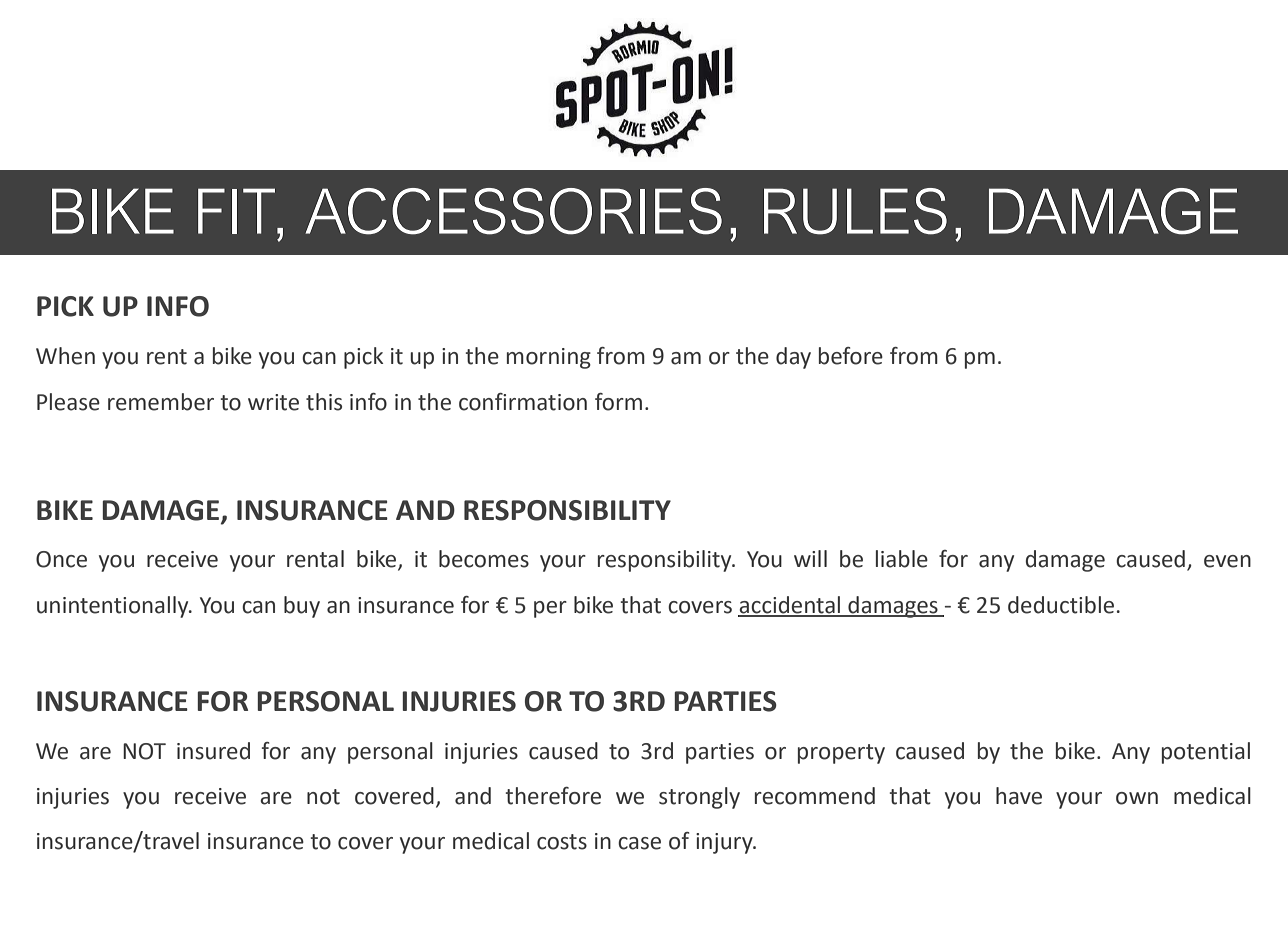 This document has width=1288, height=932. I want to click on deductible, so click(1061, 605).
